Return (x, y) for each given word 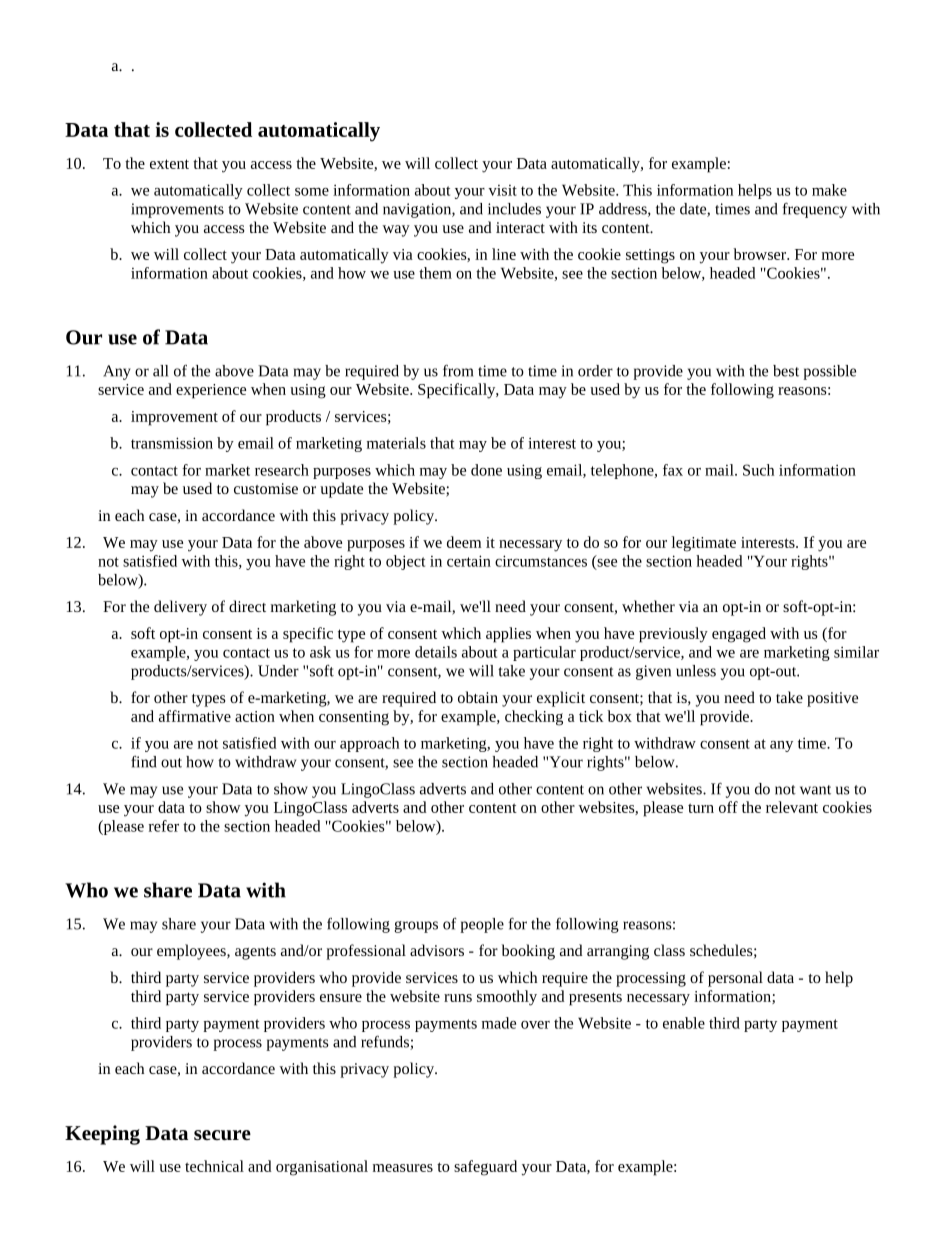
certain (469, 561)
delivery (180, 608)
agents (255, 953)
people (482, 925)
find (143, 761)
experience (211, 391)
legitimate (704, 544)
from (458, 370)
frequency (814, 210)
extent (169, 164)
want (815, 790)
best (786, 371)
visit (502, 190)
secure (222, 1135)
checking (534, 718)
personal (735, 979)
